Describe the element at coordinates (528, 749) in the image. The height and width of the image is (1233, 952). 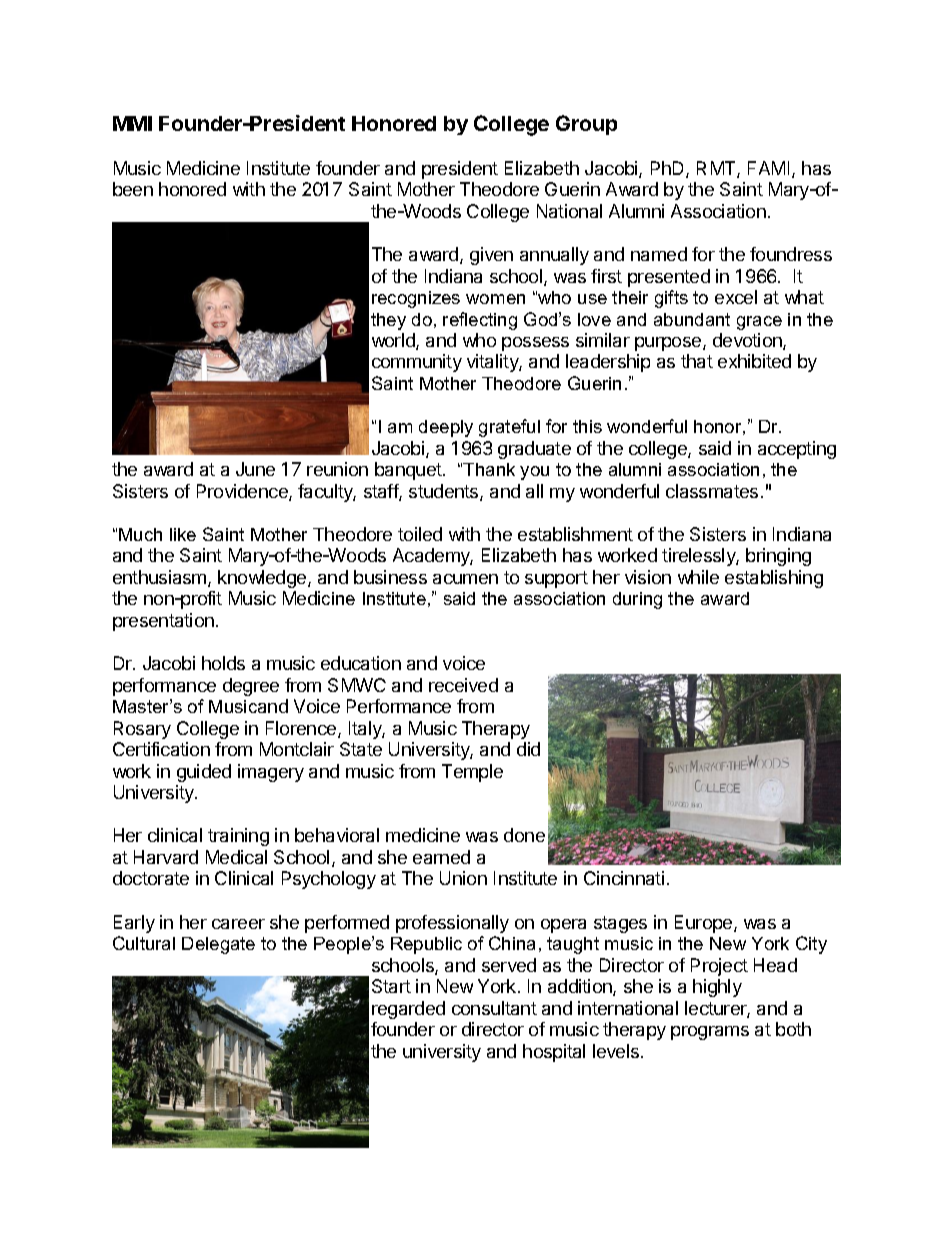
I see `did` at that location.
